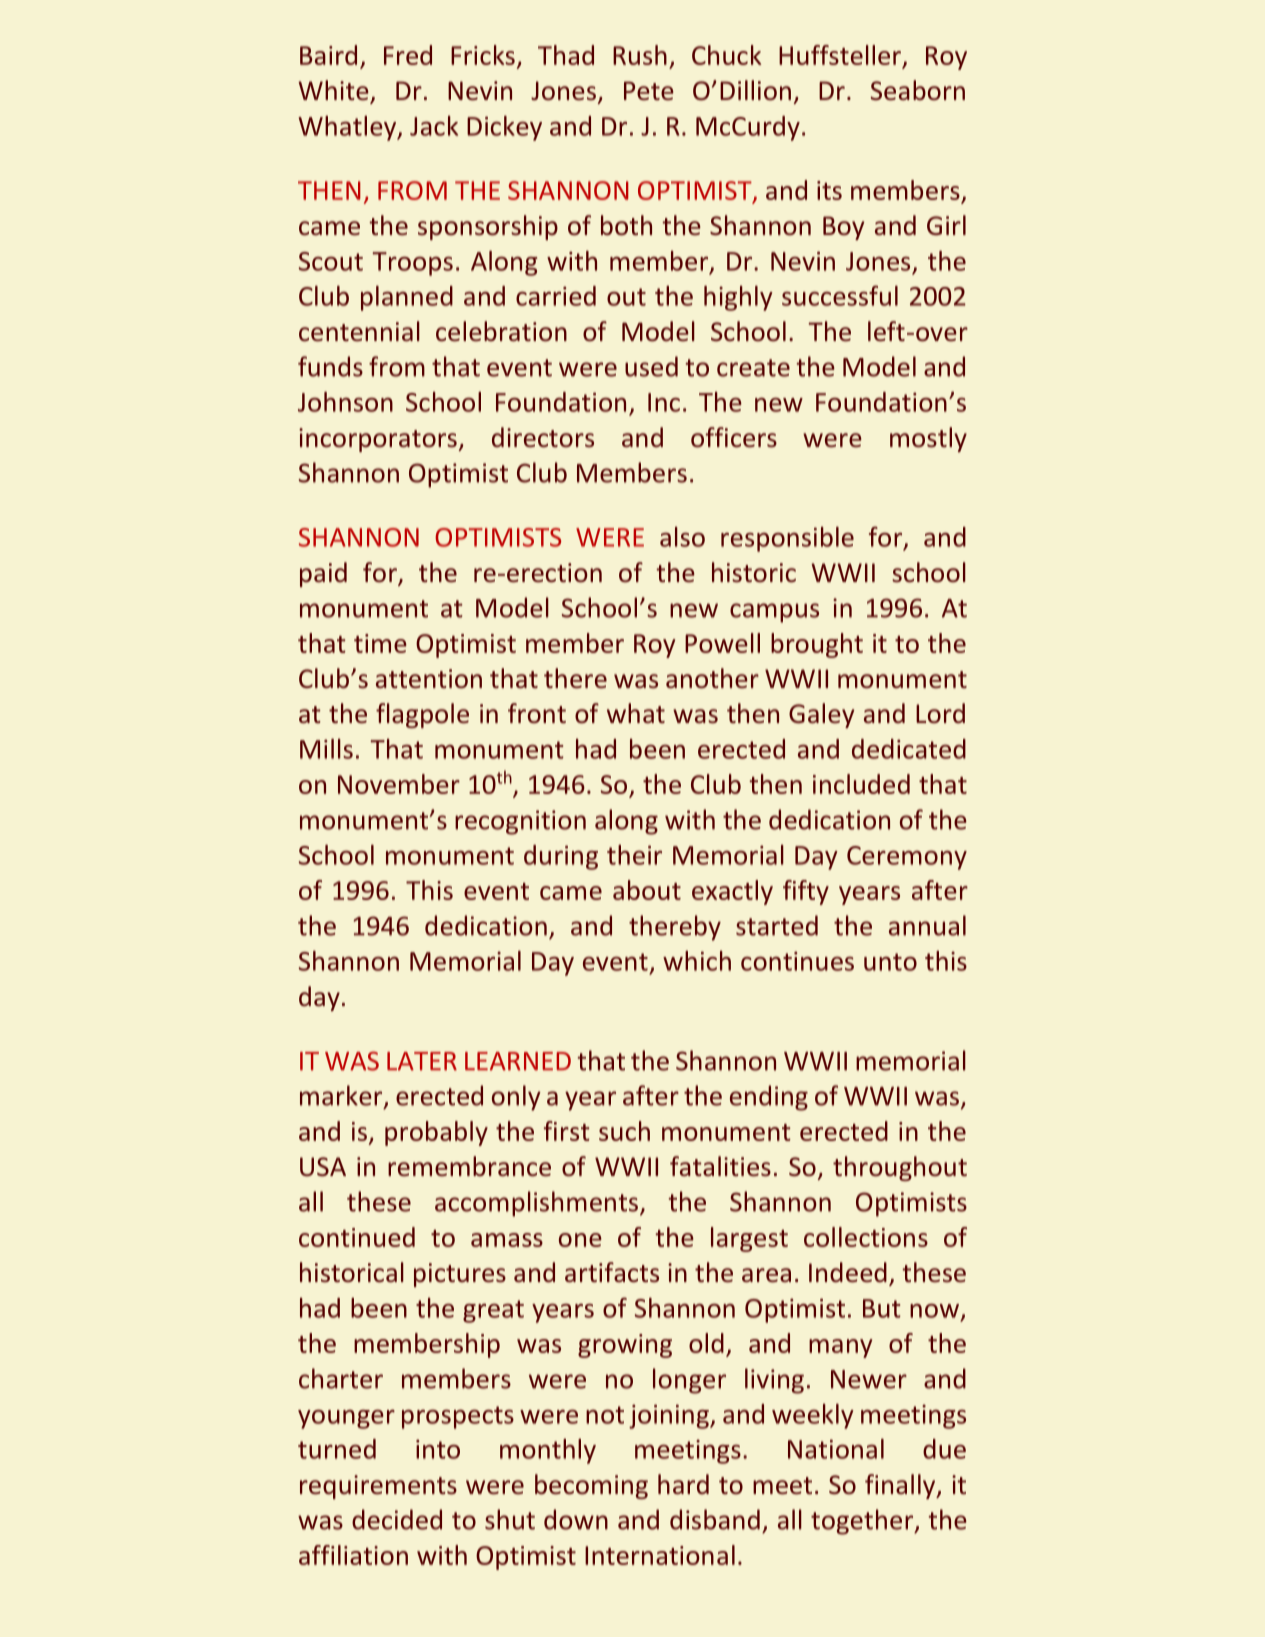 Image resolution: width=1265 pixels, height=1637 pixels. I want to click on decided, so click(397, 1519).
